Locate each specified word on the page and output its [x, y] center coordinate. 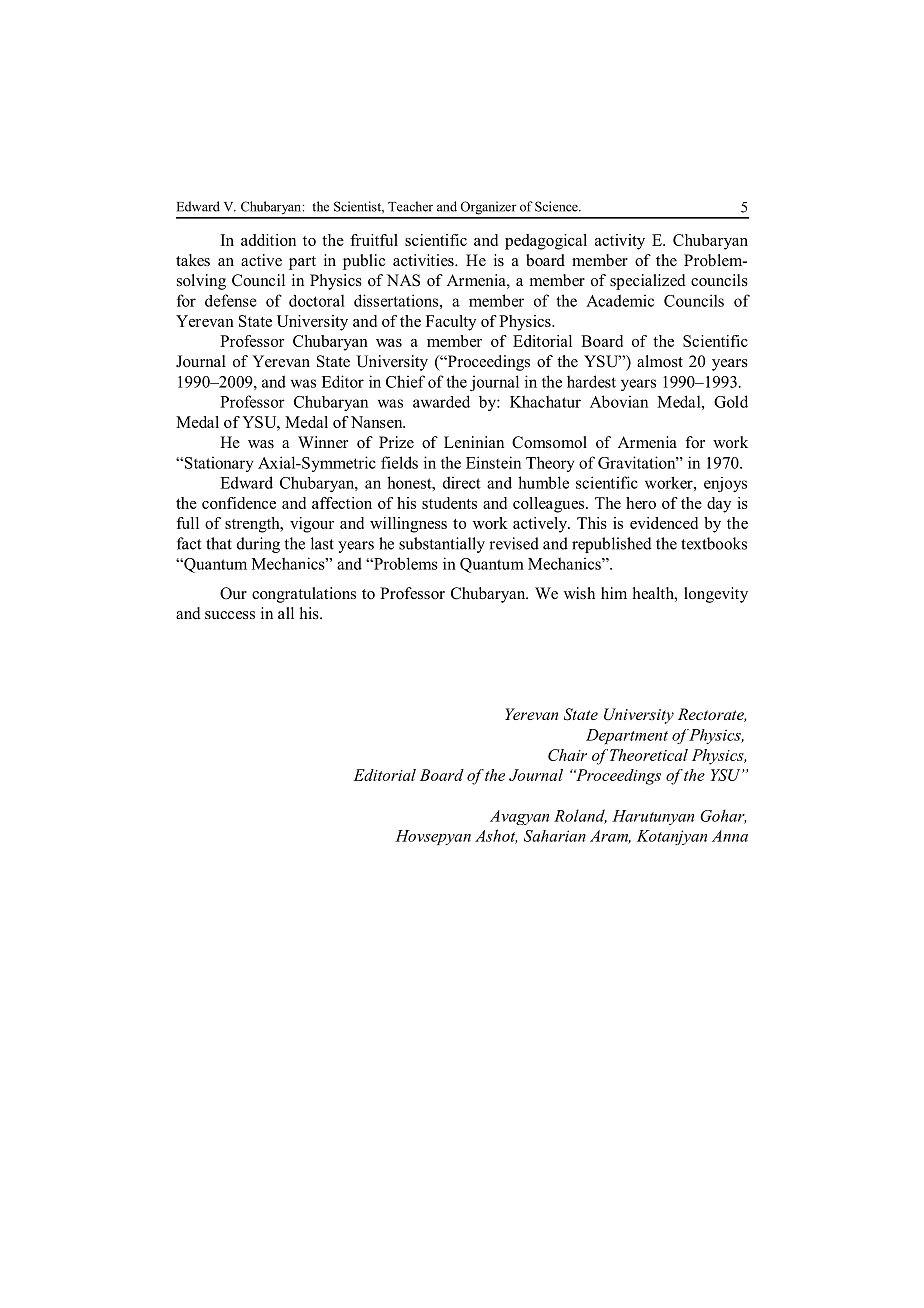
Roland [580, 816]
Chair [567, 755]
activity [620, 242]
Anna [730, 836]
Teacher [410, 206]
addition [268, 240]
